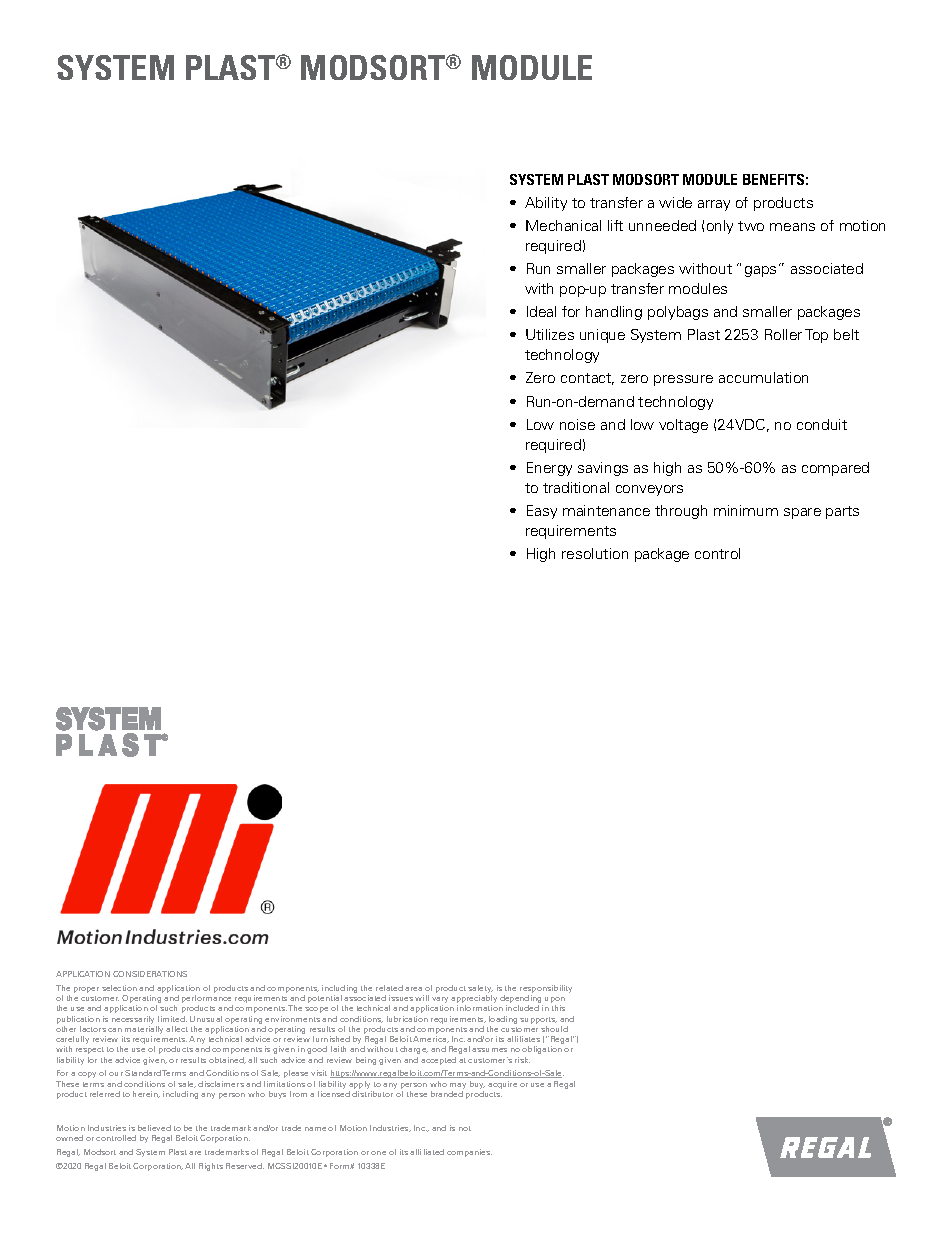 The height and width of the screenshot is (1233, 952). I want to click on safety, so click(480, 989).
